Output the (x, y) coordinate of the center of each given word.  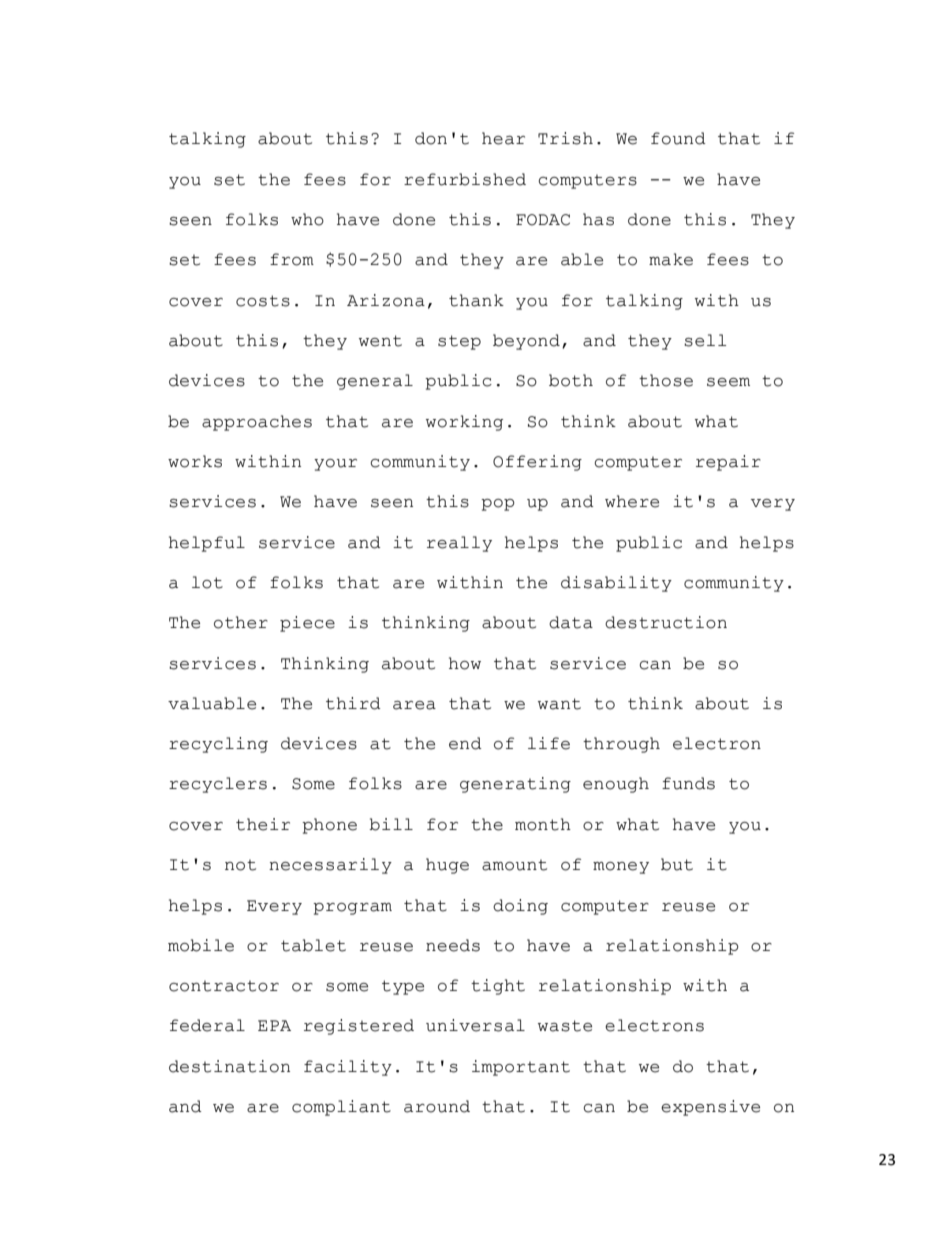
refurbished (465, 179)
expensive (710, 1108)
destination (229, 1066)
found (678, 138)
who (307, 219)
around (437, 1106)
